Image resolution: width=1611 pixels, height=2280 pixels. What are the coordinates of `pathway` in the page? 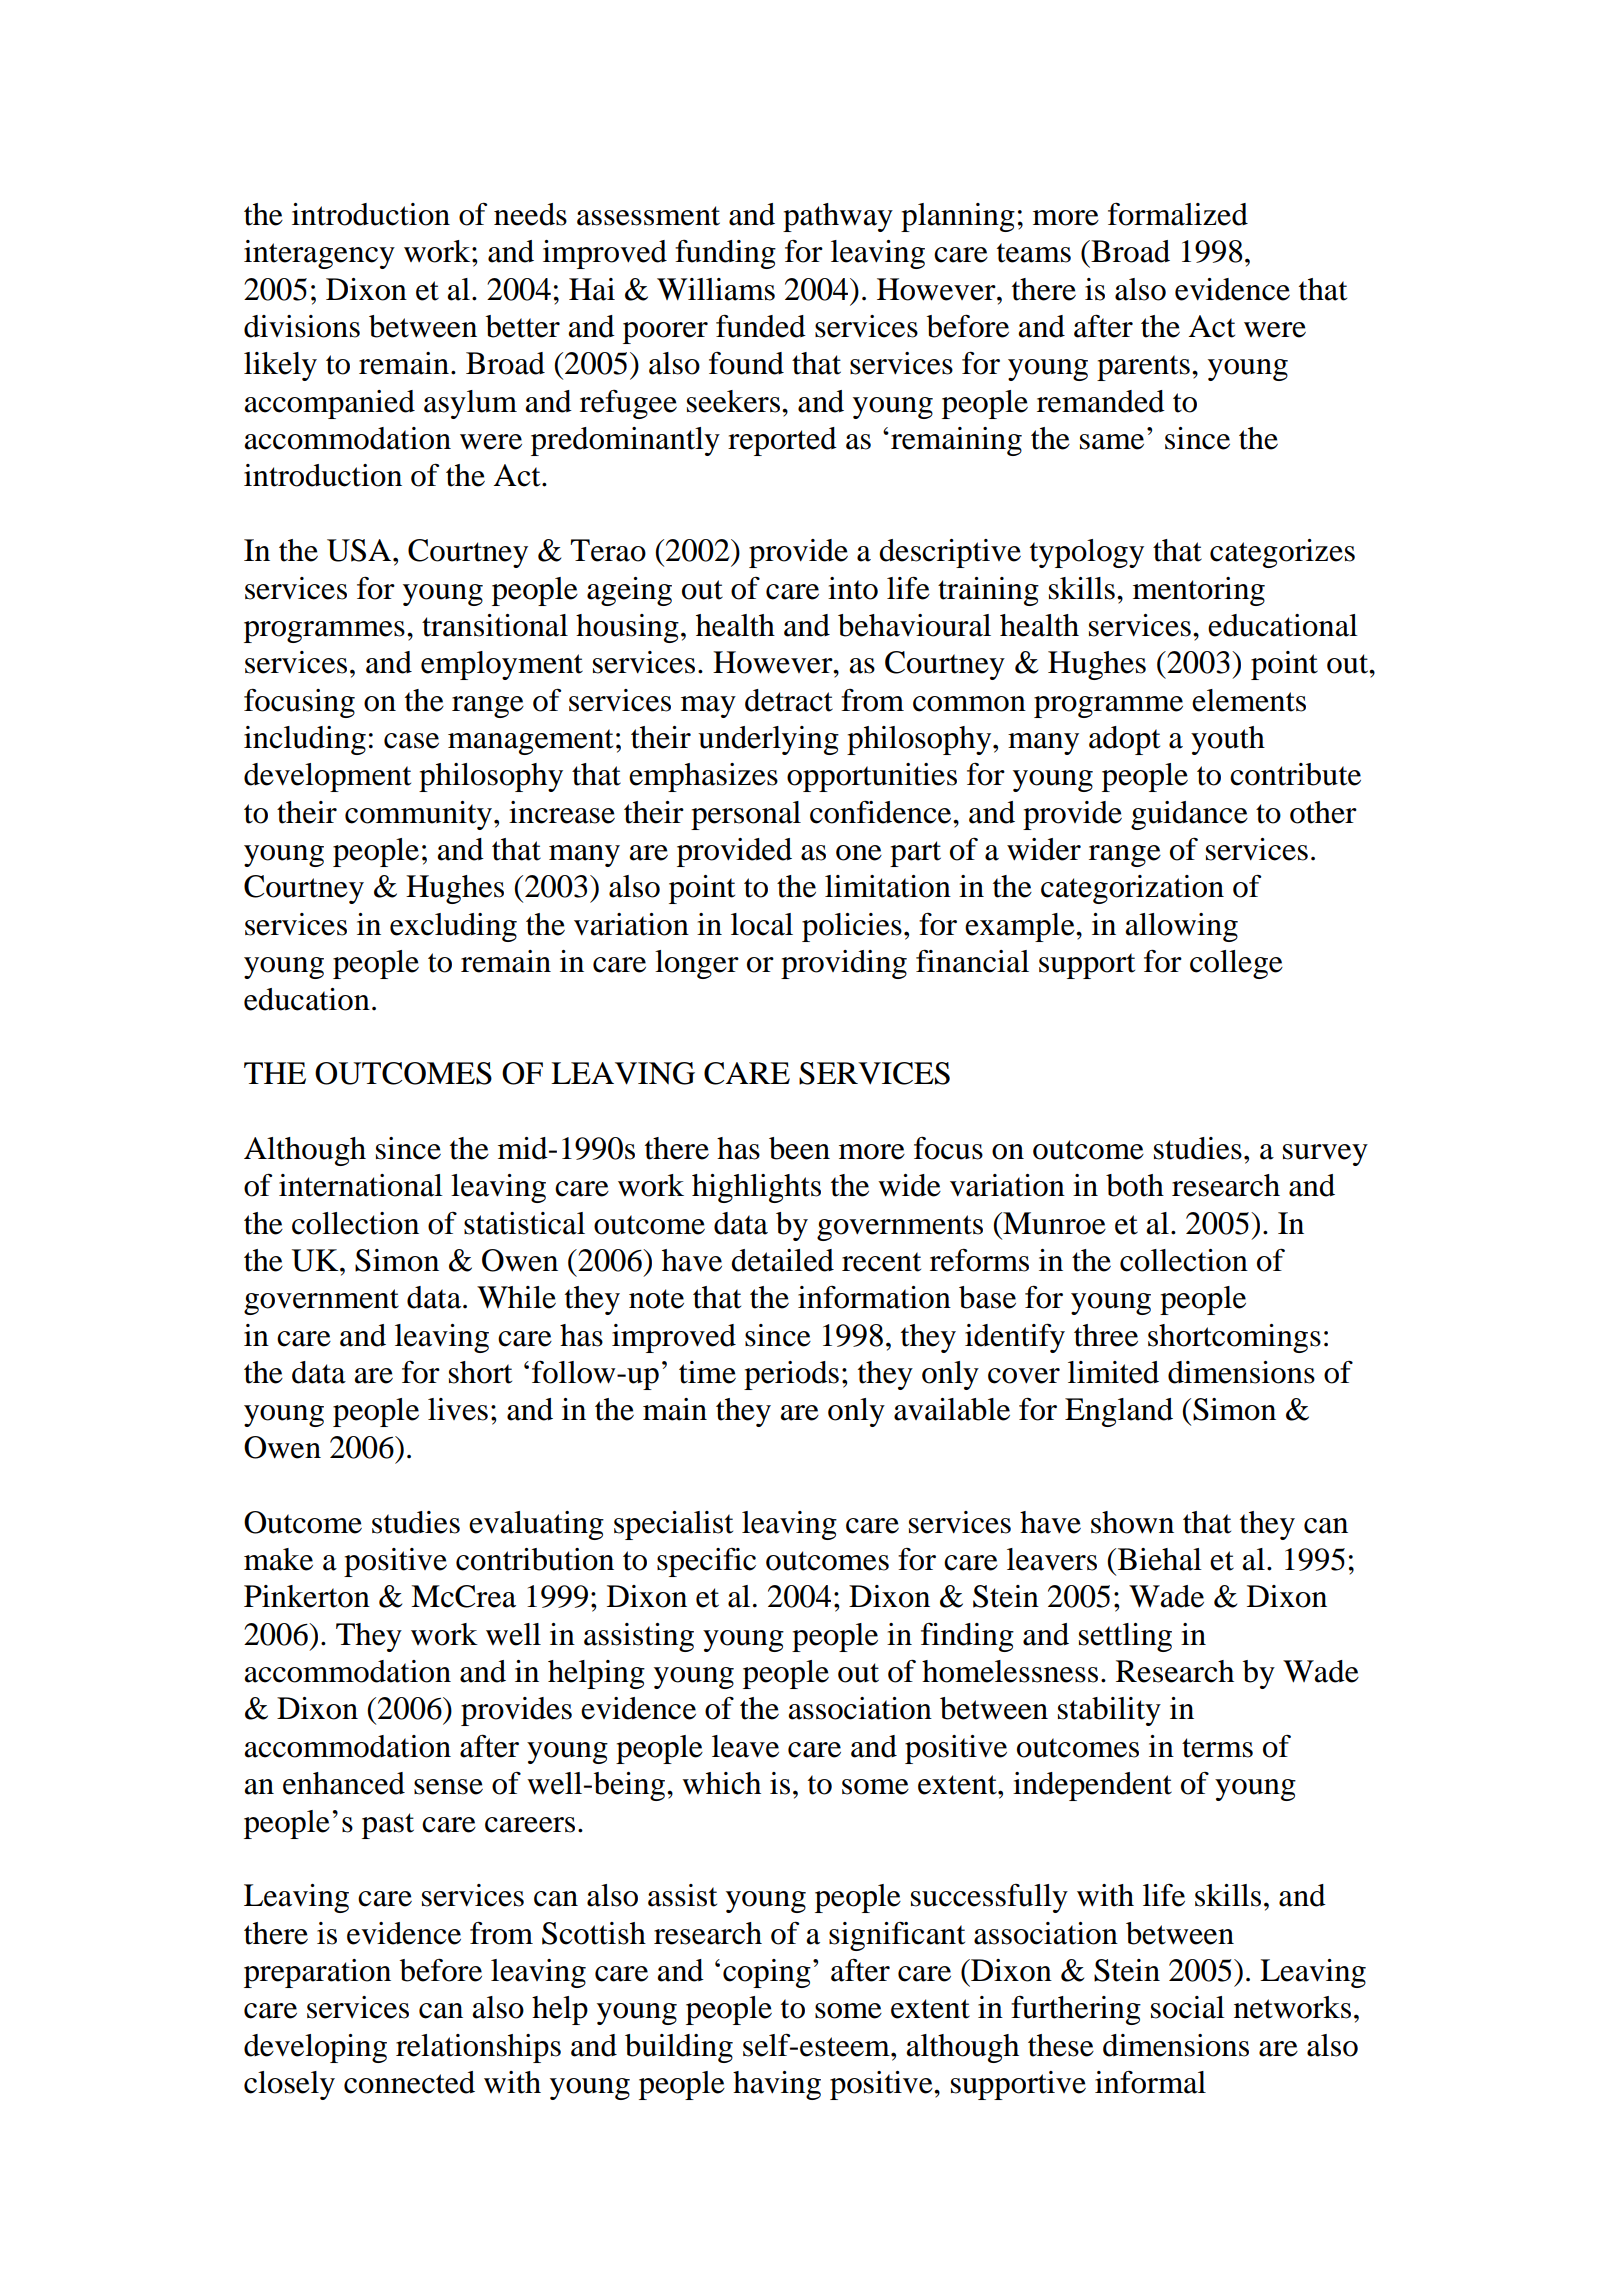 It's located at (838, 217).
